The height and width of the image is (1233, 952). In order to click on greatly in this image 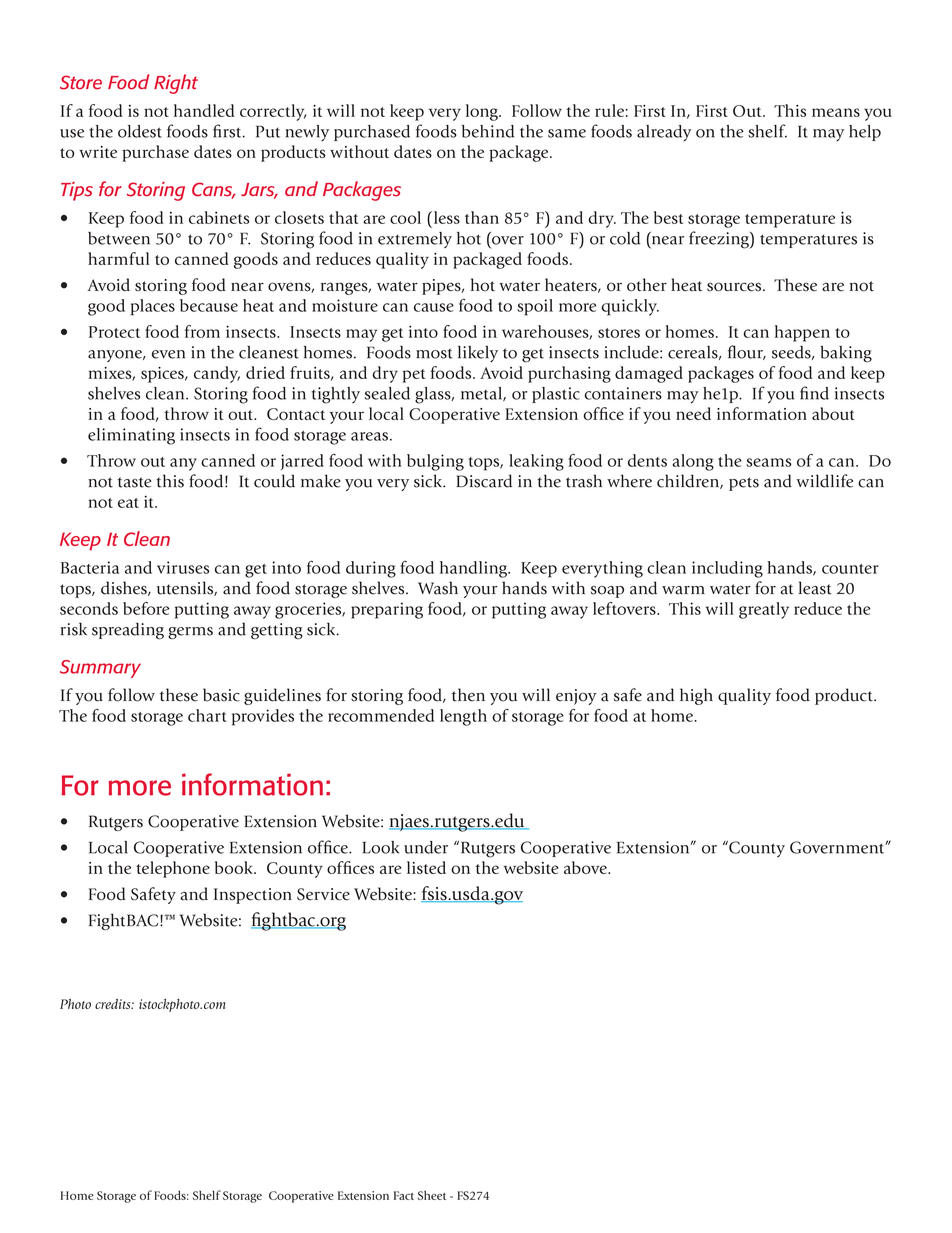, I will do `click(764, 610)`.
